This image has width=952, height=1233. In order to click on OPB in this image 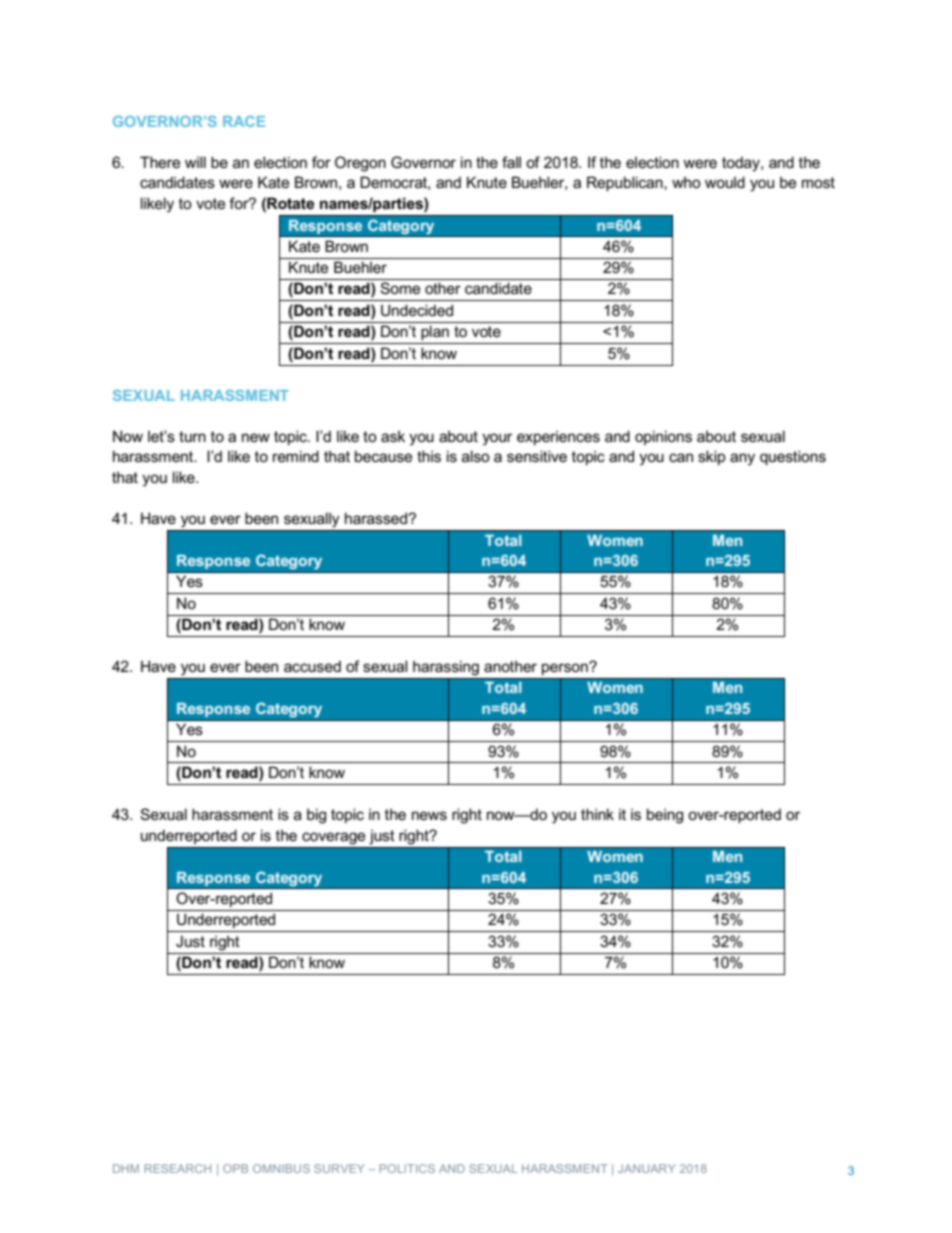, I will do `click(235, 1168)`.
